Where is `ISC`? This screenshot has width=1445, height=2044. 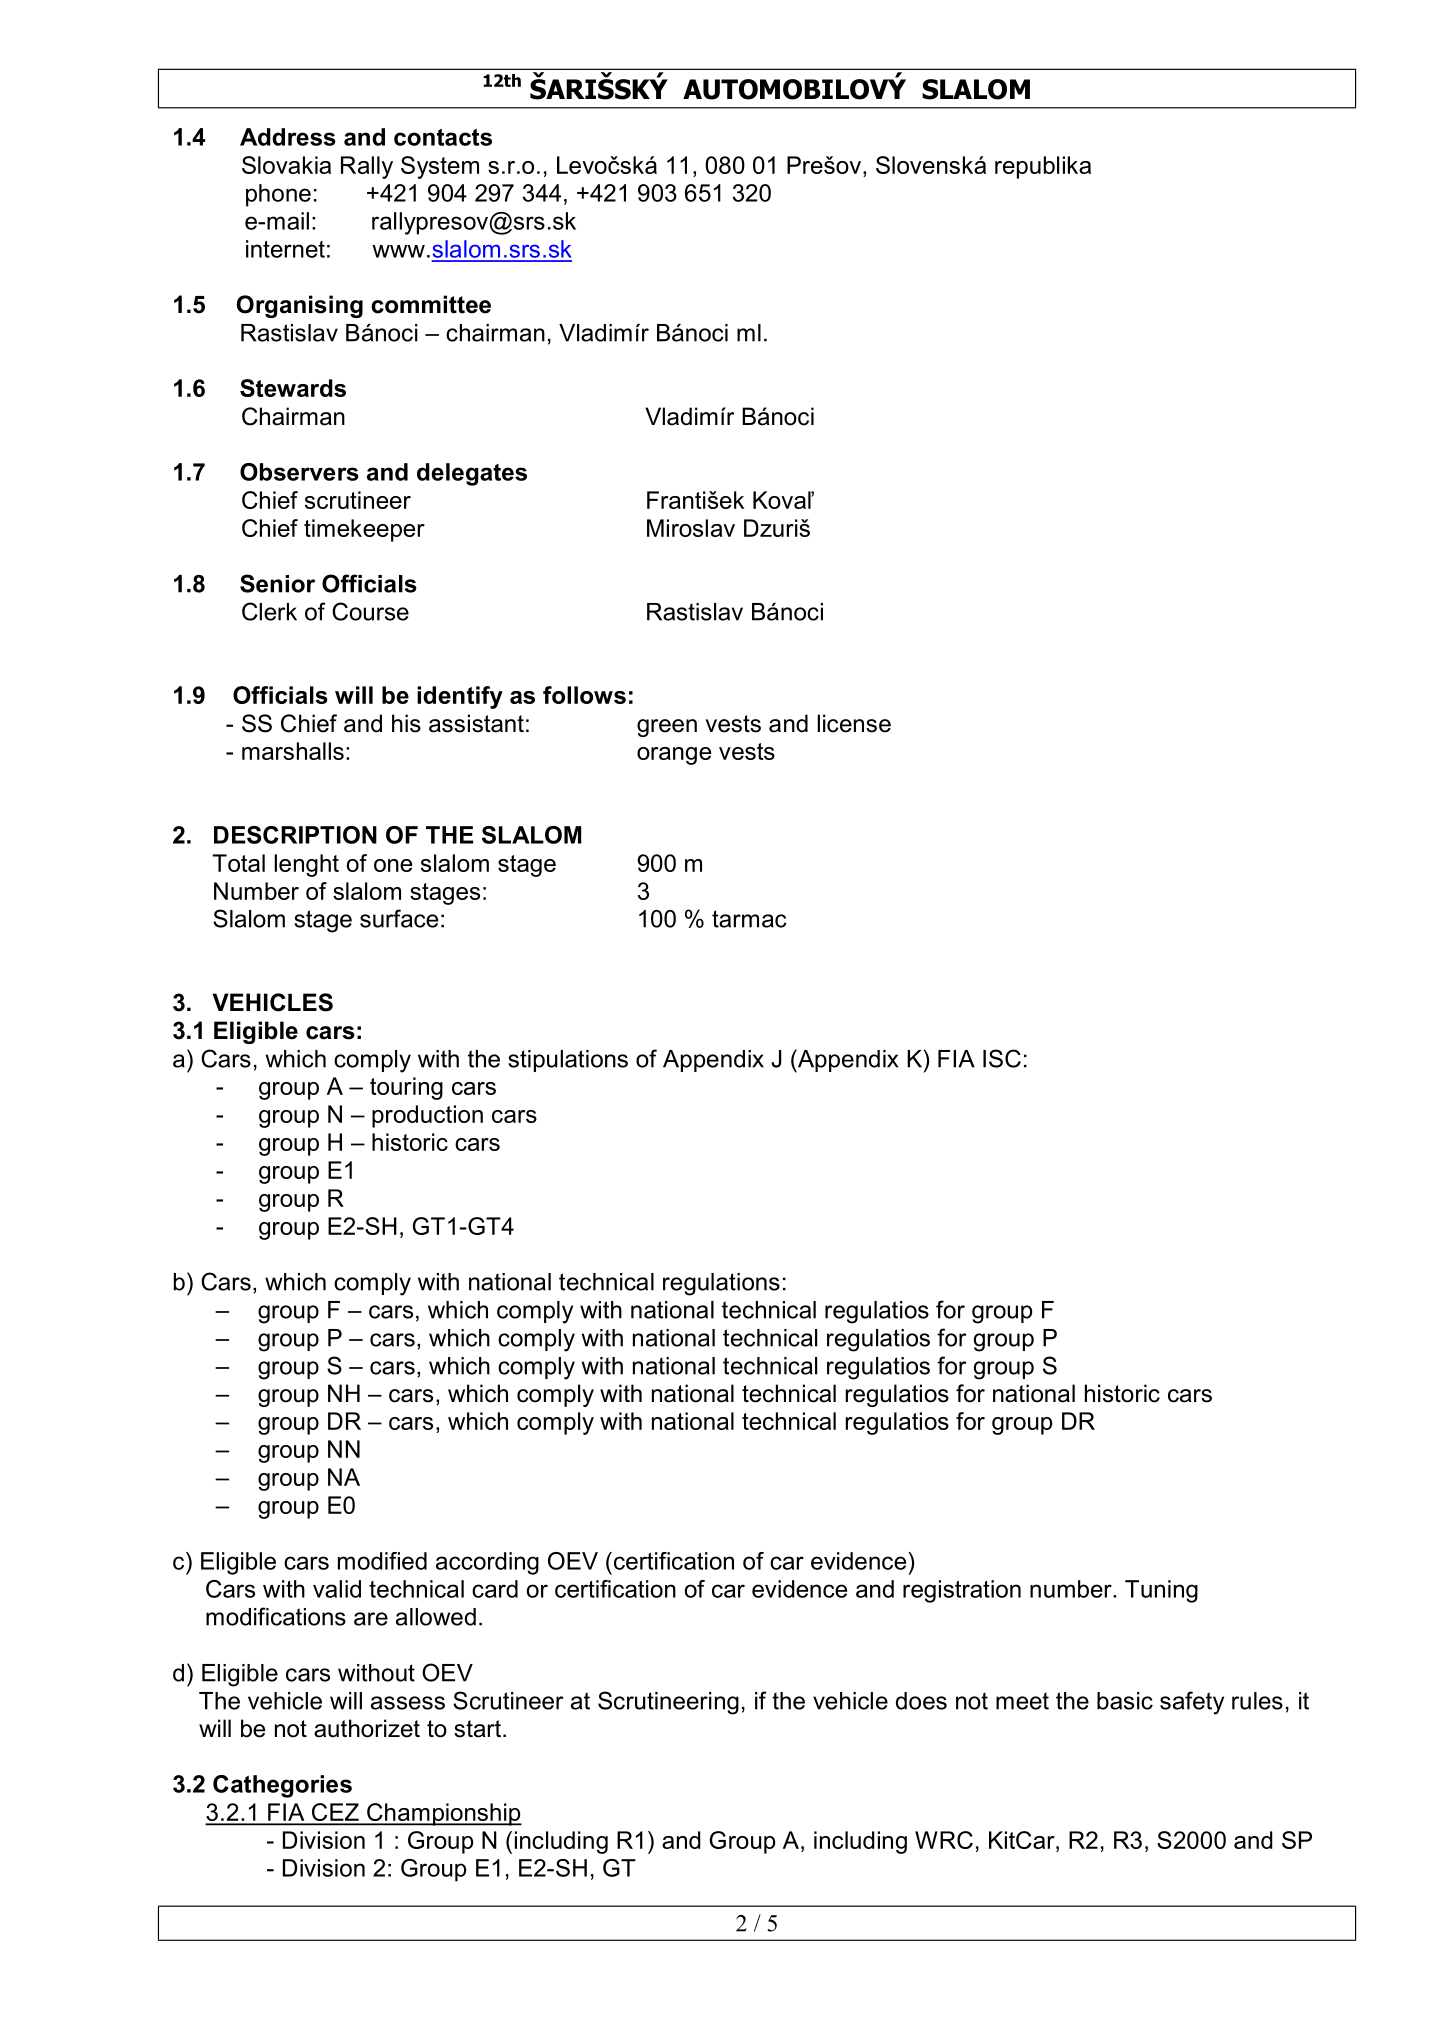 ISC is located at coordinates (1002, 1058).
